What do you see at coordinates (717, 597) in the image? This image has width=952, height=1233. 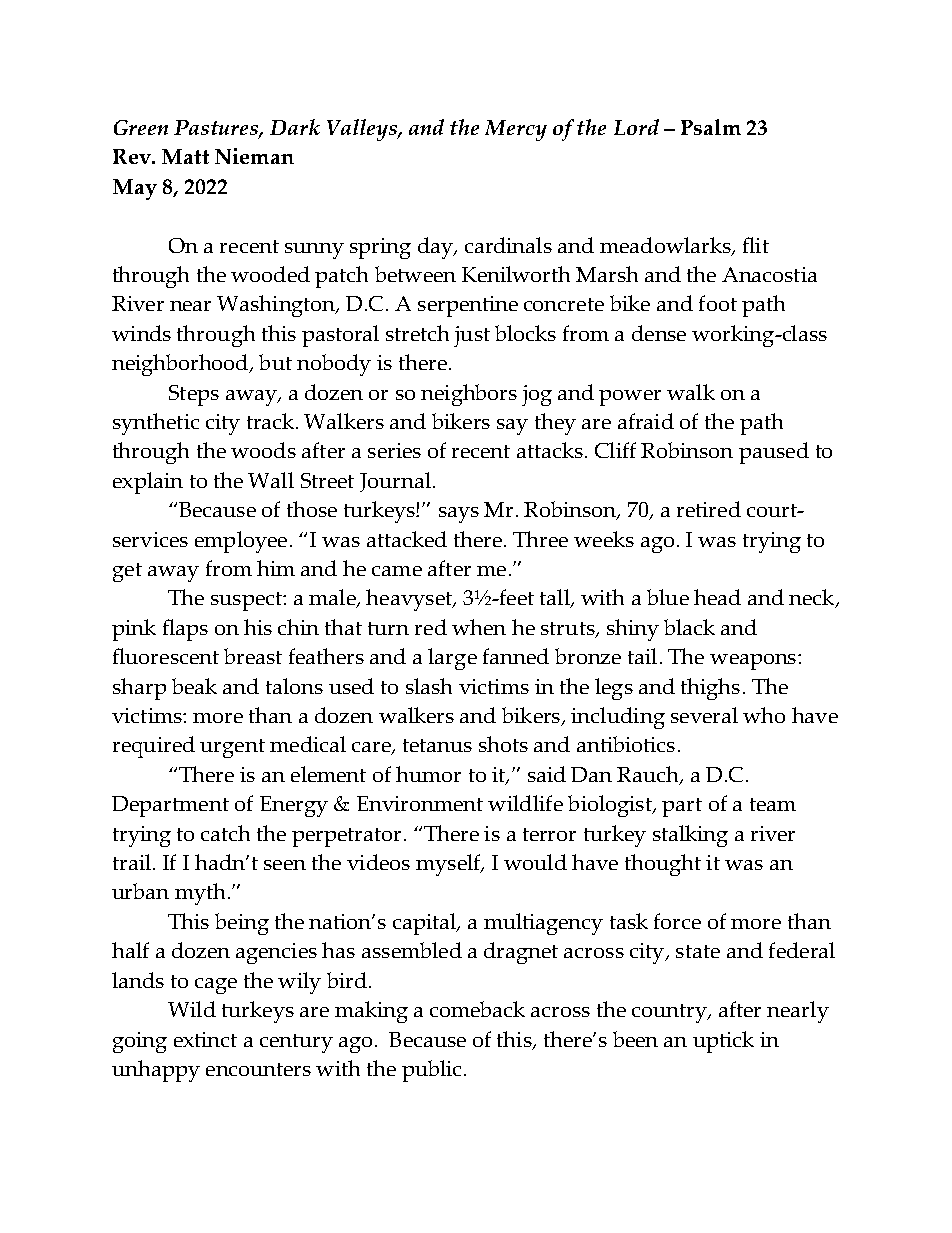 I see `head` at bounding box center [717, 597].
